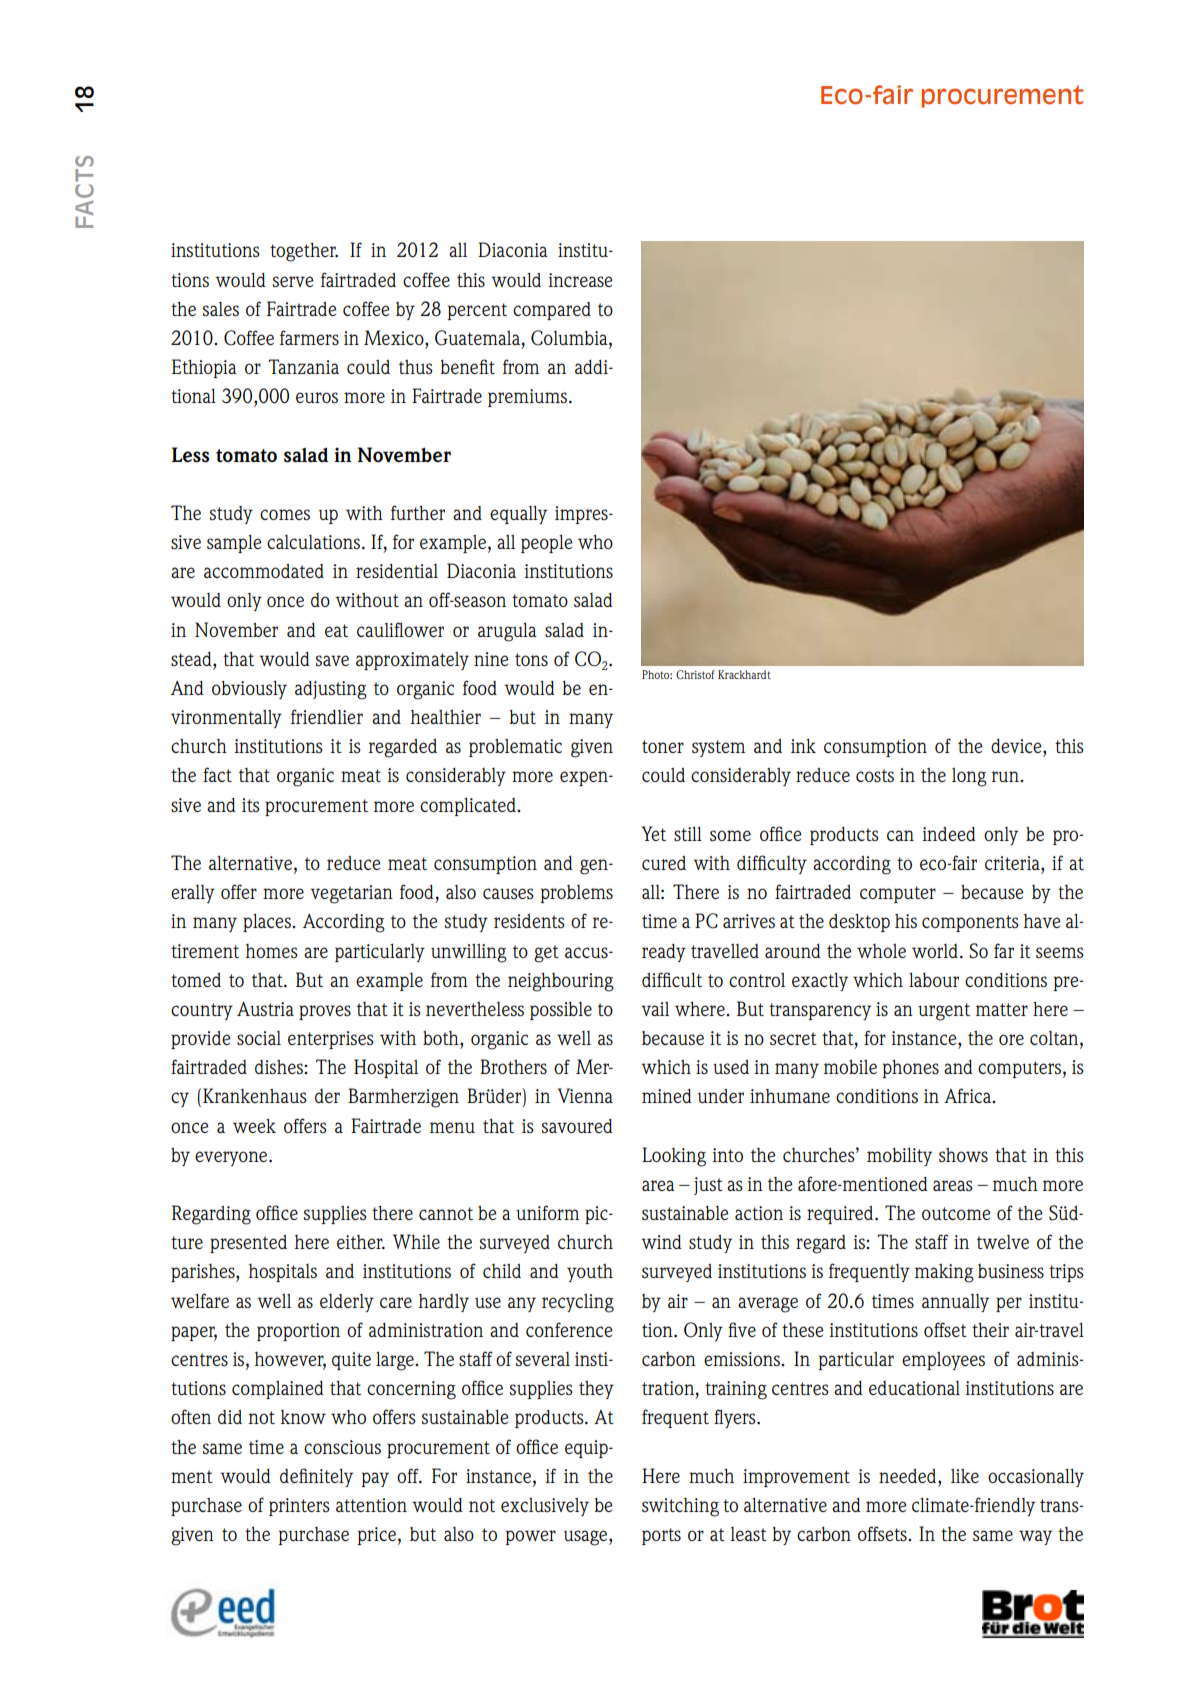  Describe the element at coordinates (970, 923) in the screenshot. I see `components` at that location.
